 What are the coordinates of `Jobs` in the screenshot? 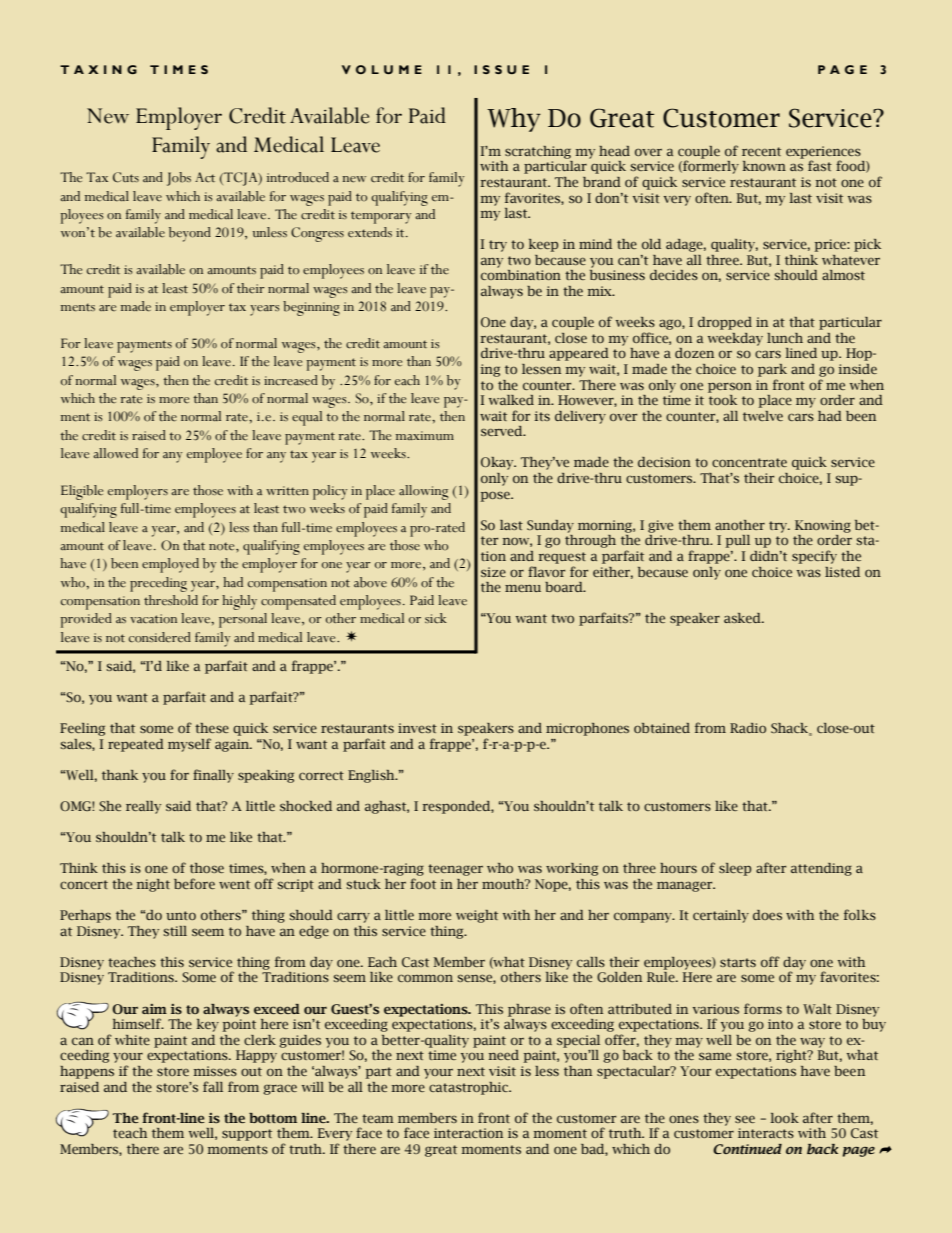 It's located at (179, 179).
